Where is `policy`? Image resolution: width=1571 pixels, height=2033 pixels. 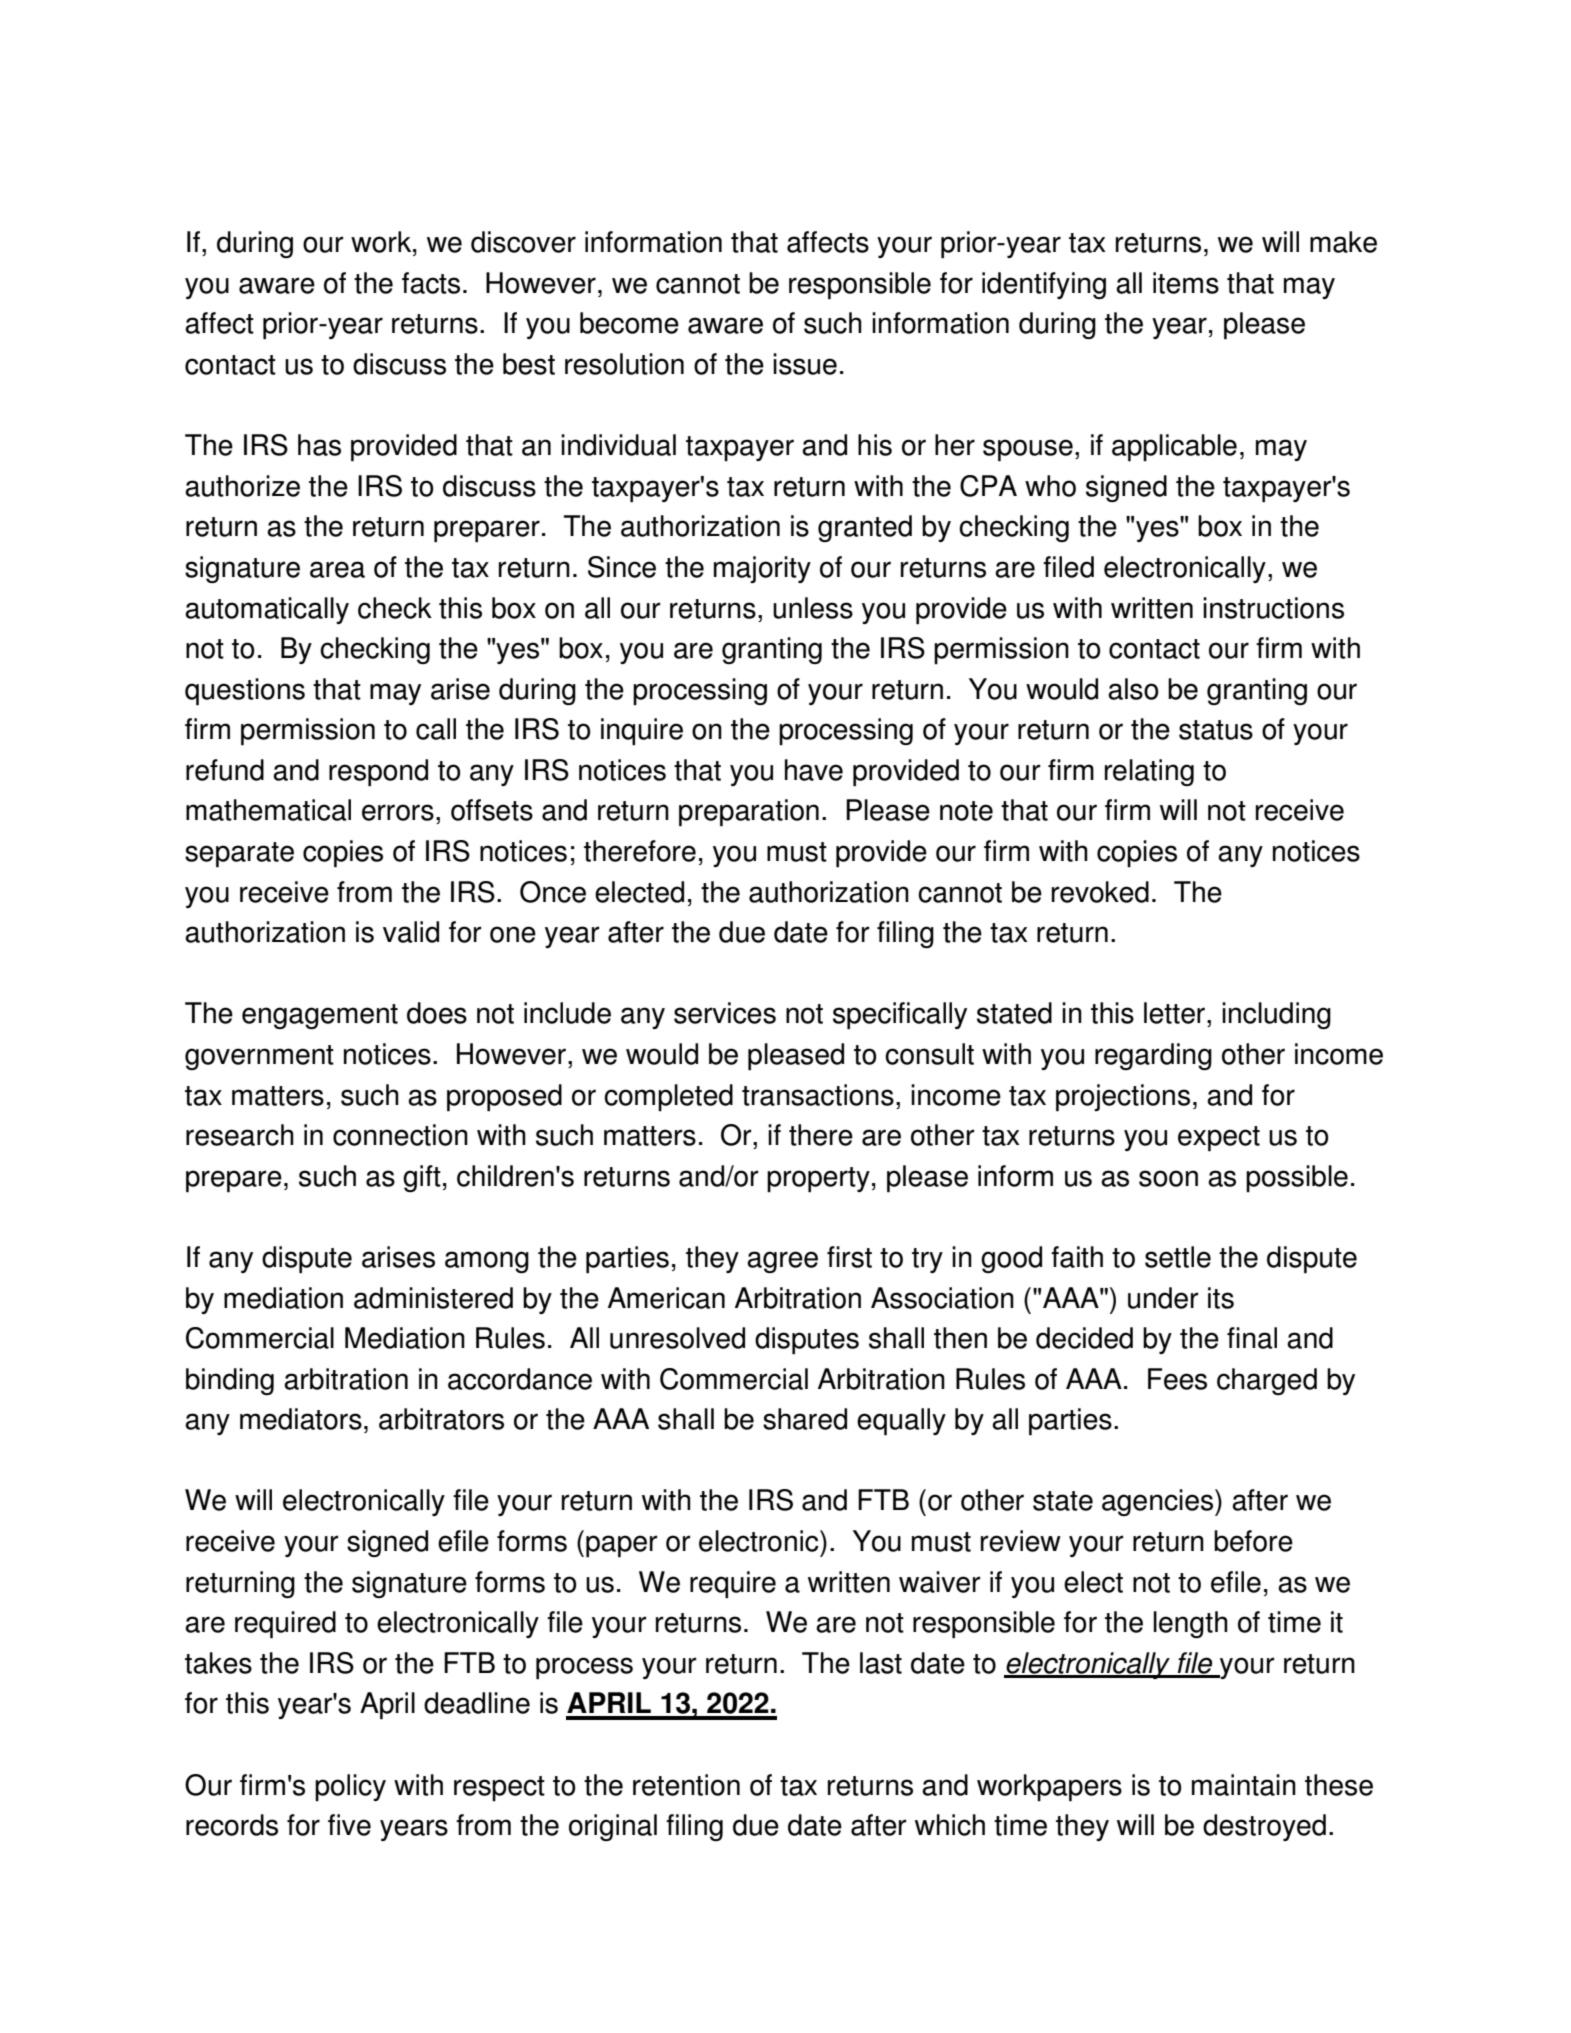 policy is located at coordinates (350, 1787).
